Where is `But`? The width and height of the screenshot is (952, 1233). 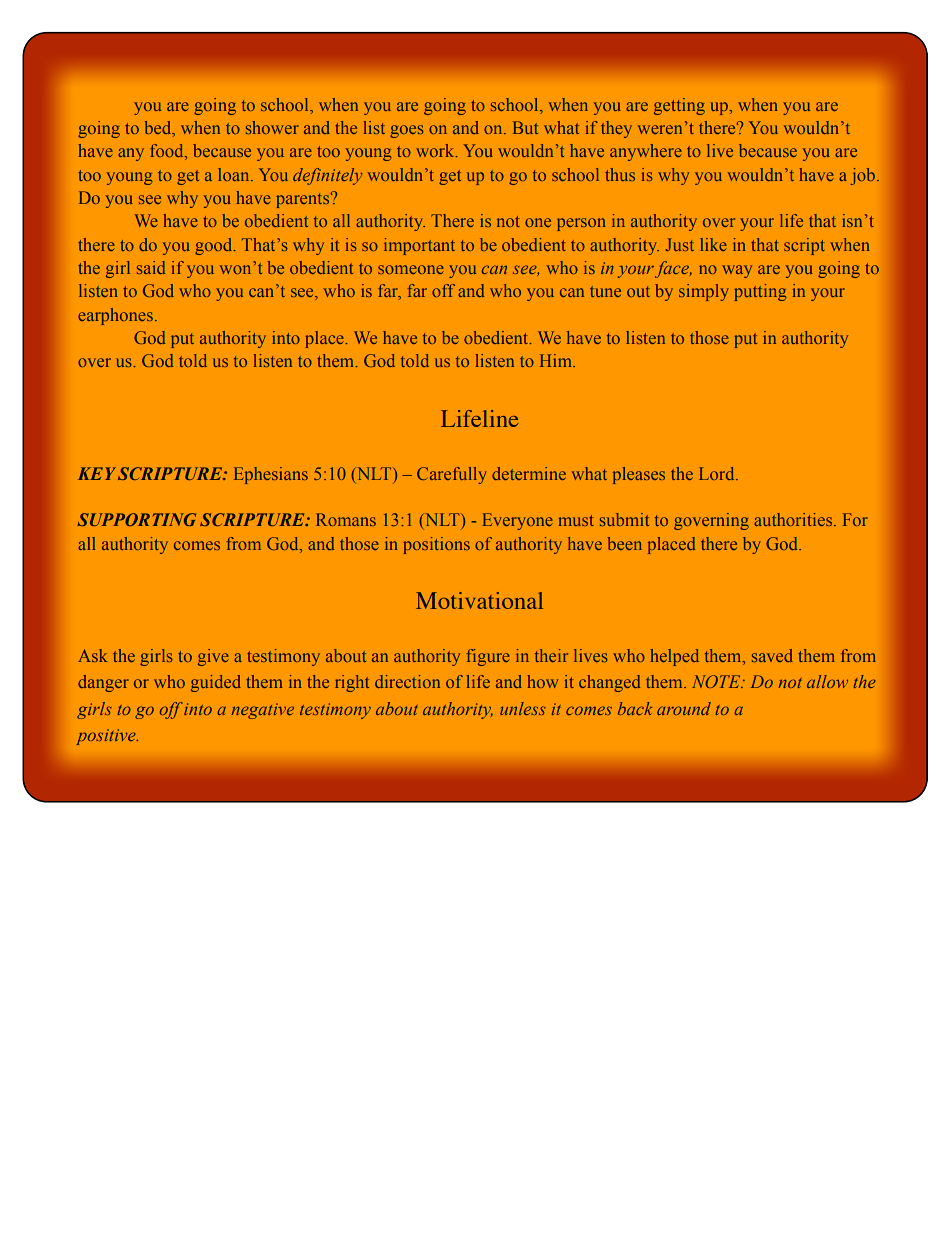 But is located at coordinates (525, 127).
